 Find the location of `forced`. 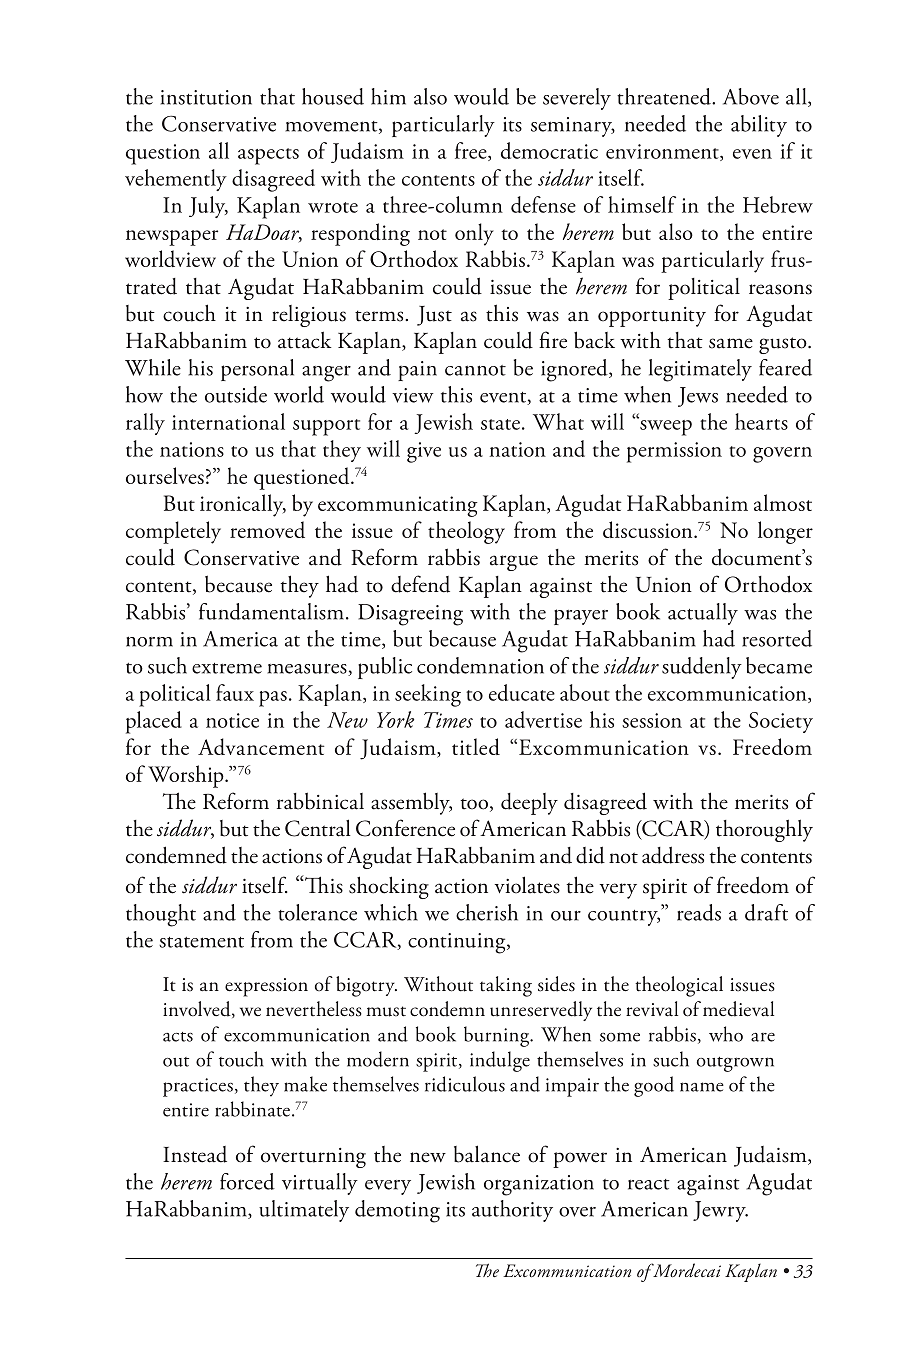

forced is located at coordinates (247, 1181).
